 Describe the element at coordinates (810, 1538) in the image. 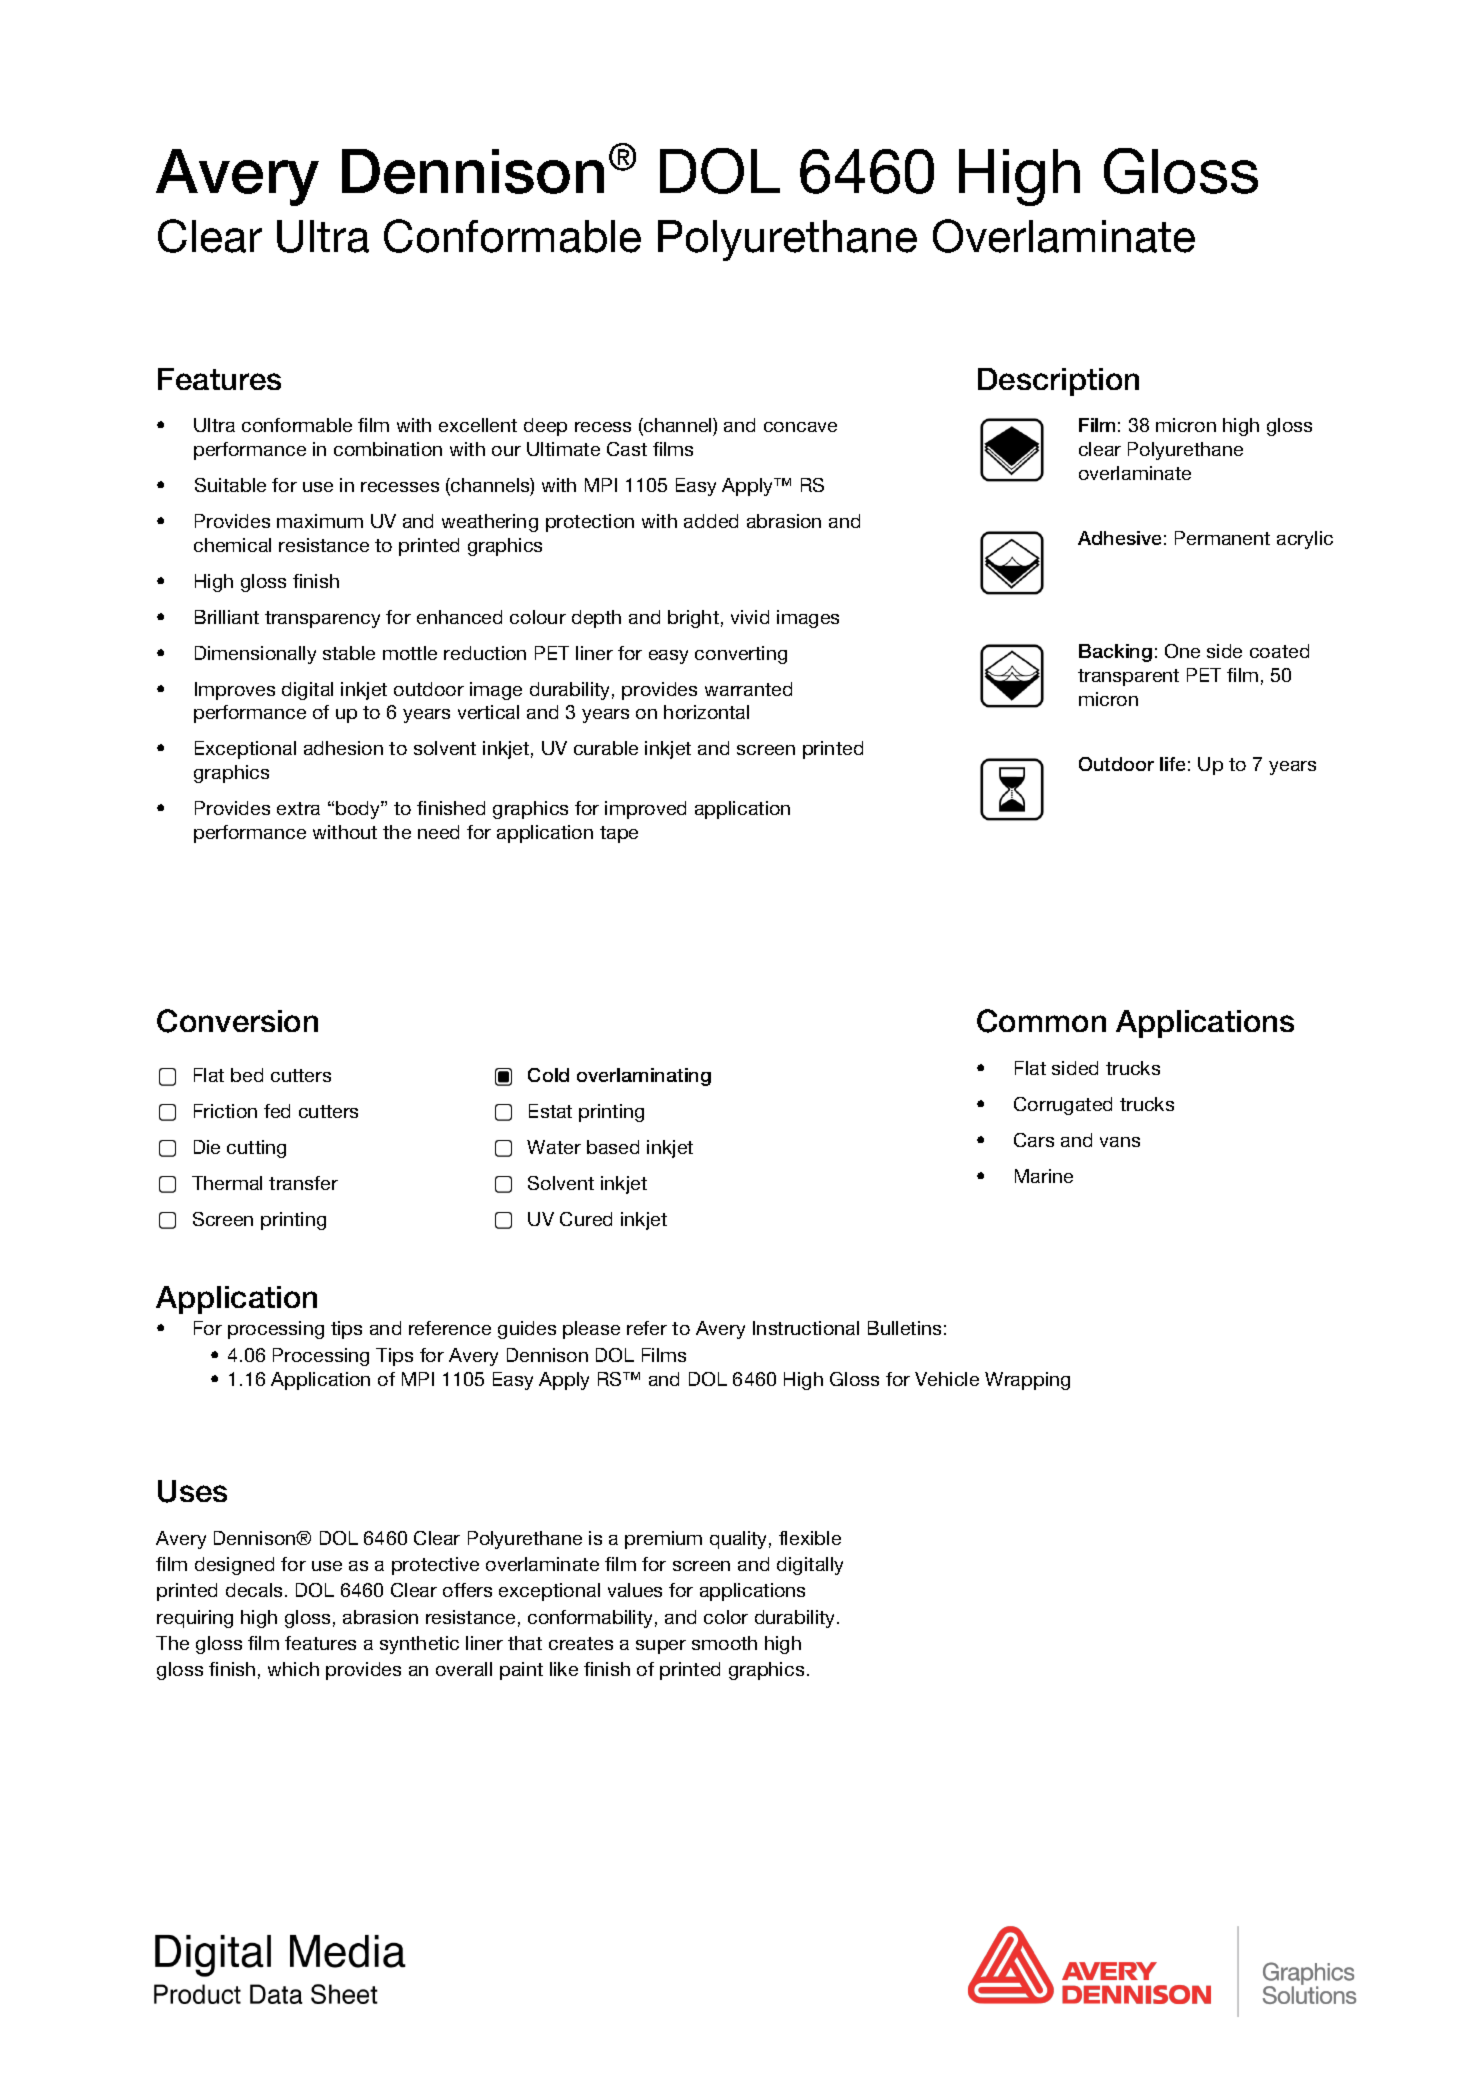

I see `flexible` at that location.
